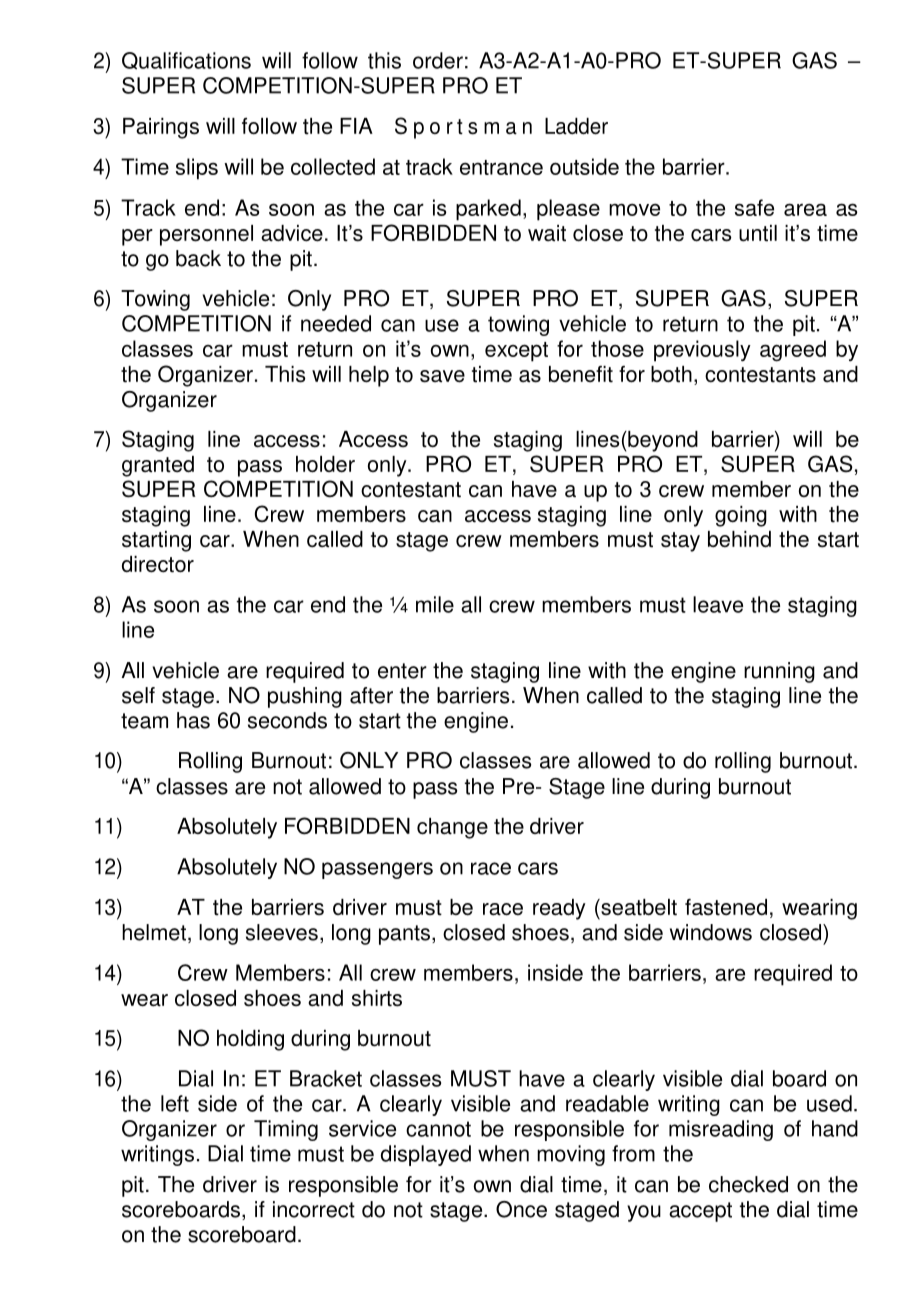  What do you see at coordinates (435, 604) in the page?
I see `mile` at bounding box center [435, 604].
